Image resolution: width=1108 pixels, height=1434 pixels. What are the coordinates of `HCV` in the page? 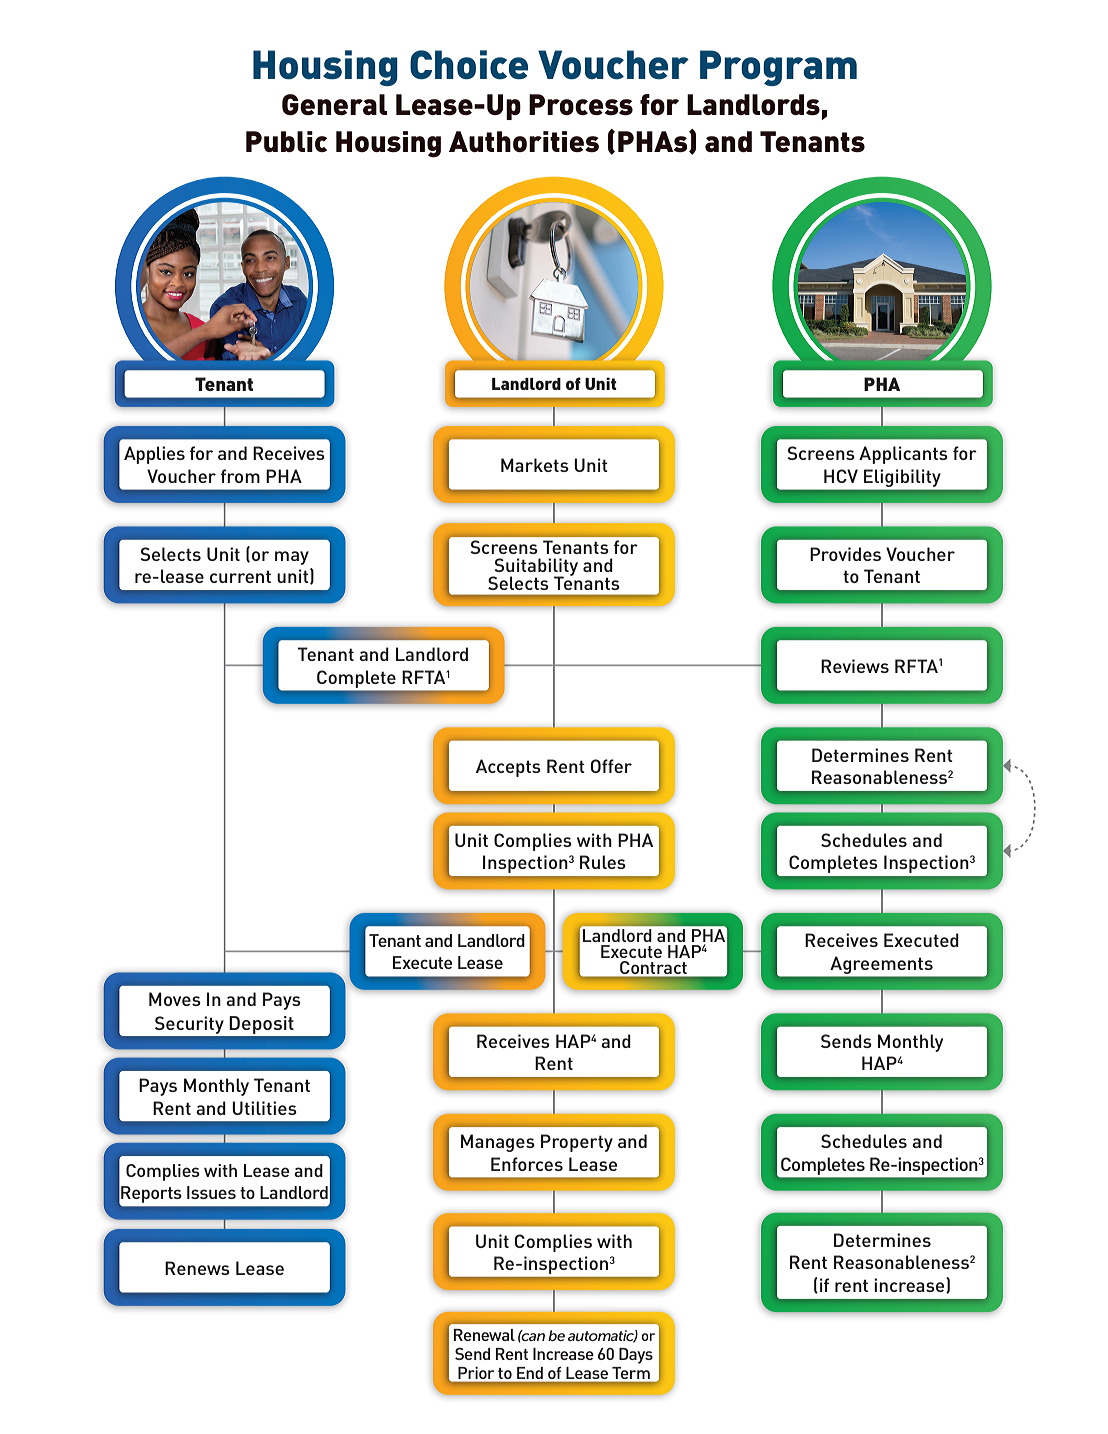 It's located at (841, 476).
